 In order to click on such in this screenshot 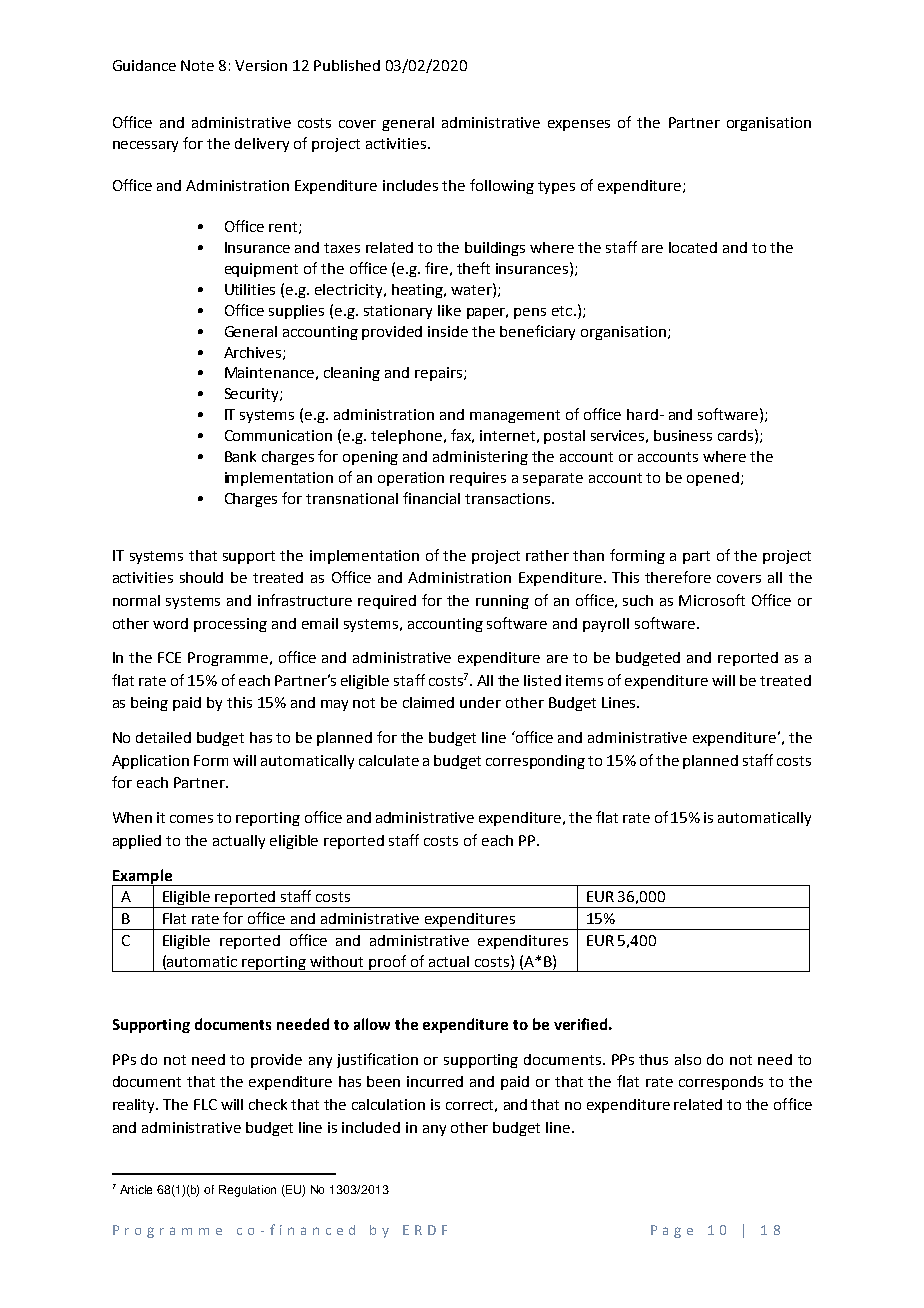, I will do `click(638, 600)`.
